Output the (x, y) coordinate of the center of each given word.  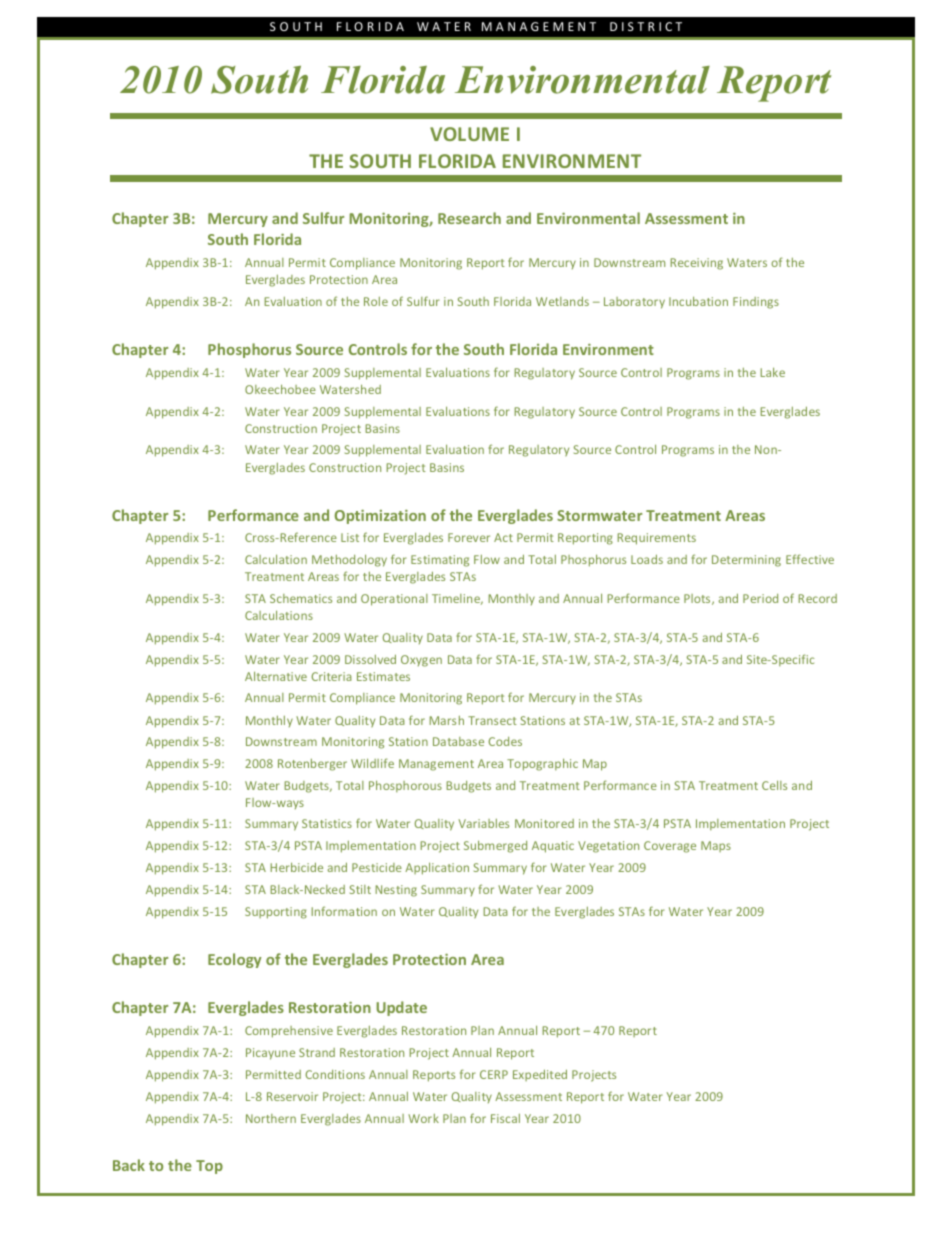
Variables (483, 823)
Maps (716, 846)
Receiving (696, 264)
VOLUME (469, 134)
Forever (469, 537)
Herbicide (296, 867)
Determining (746, 561)
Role (376, 301)
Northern (271, 1118)
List (350, 537)
